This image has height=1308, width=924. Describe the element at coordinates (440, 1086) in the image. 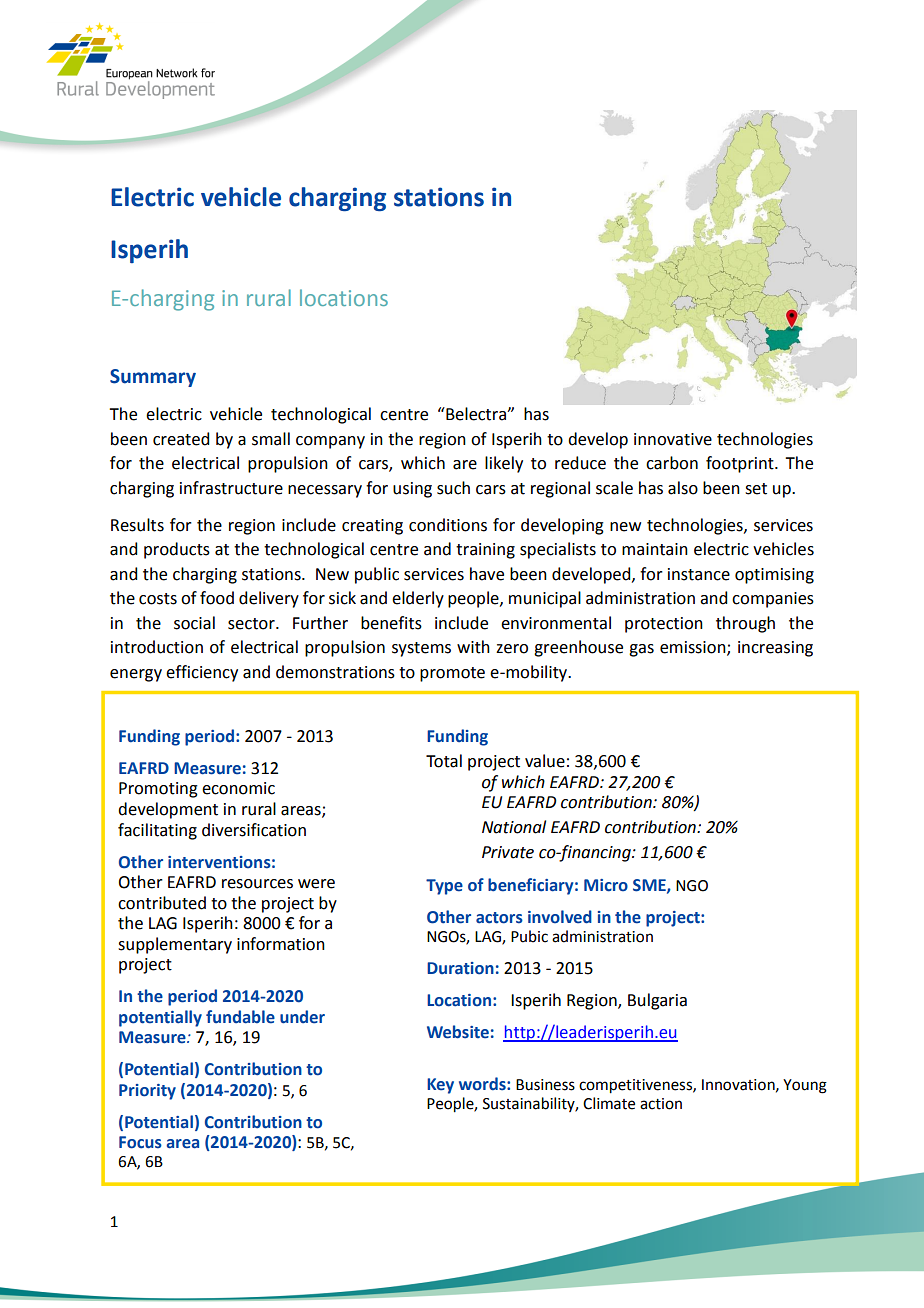

I see `Key` at that location.
